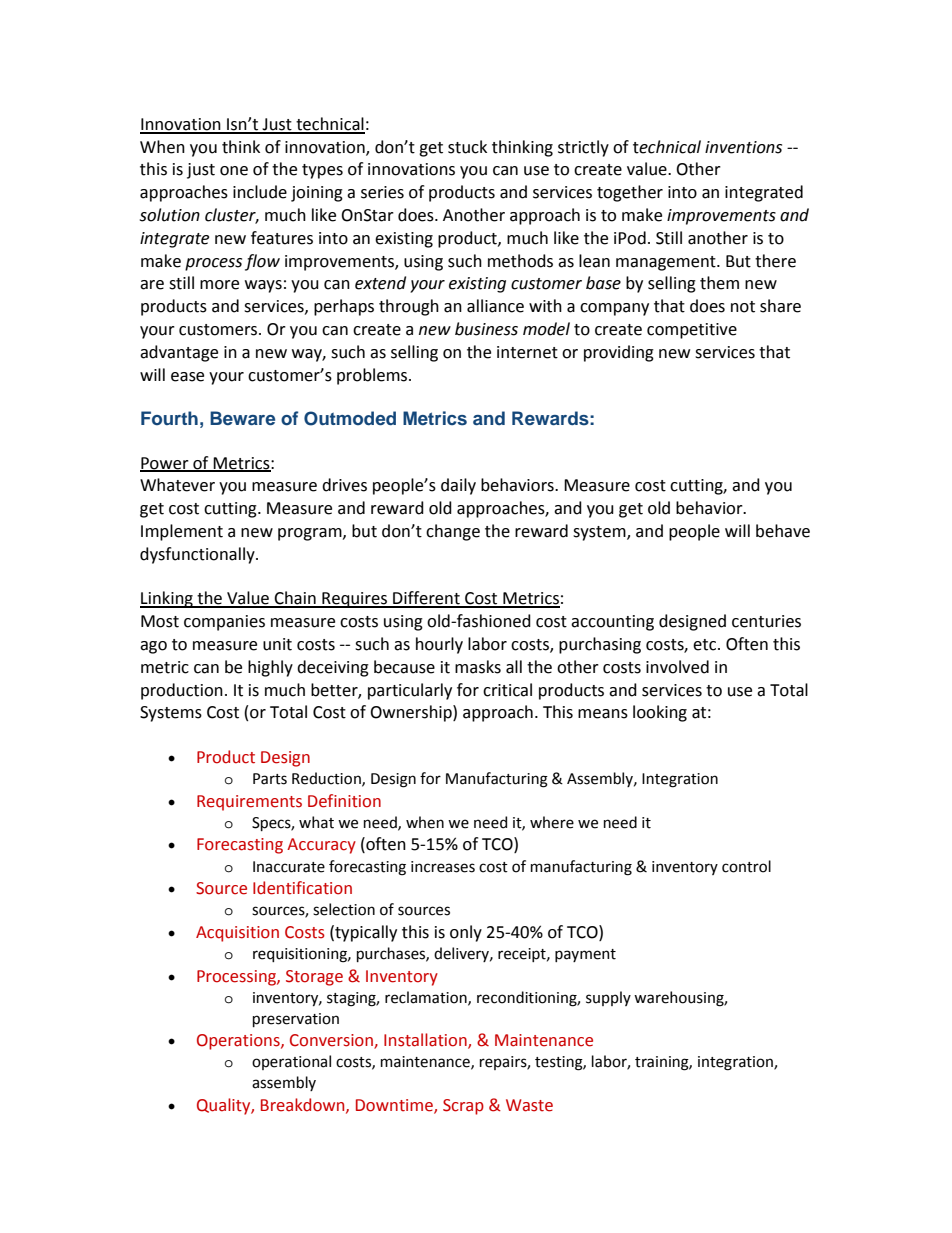 This page has width=952, height=1233. What do you see at coordinates (706, 645) in the page?
I see `etc` at bounding box center [706, 645].
